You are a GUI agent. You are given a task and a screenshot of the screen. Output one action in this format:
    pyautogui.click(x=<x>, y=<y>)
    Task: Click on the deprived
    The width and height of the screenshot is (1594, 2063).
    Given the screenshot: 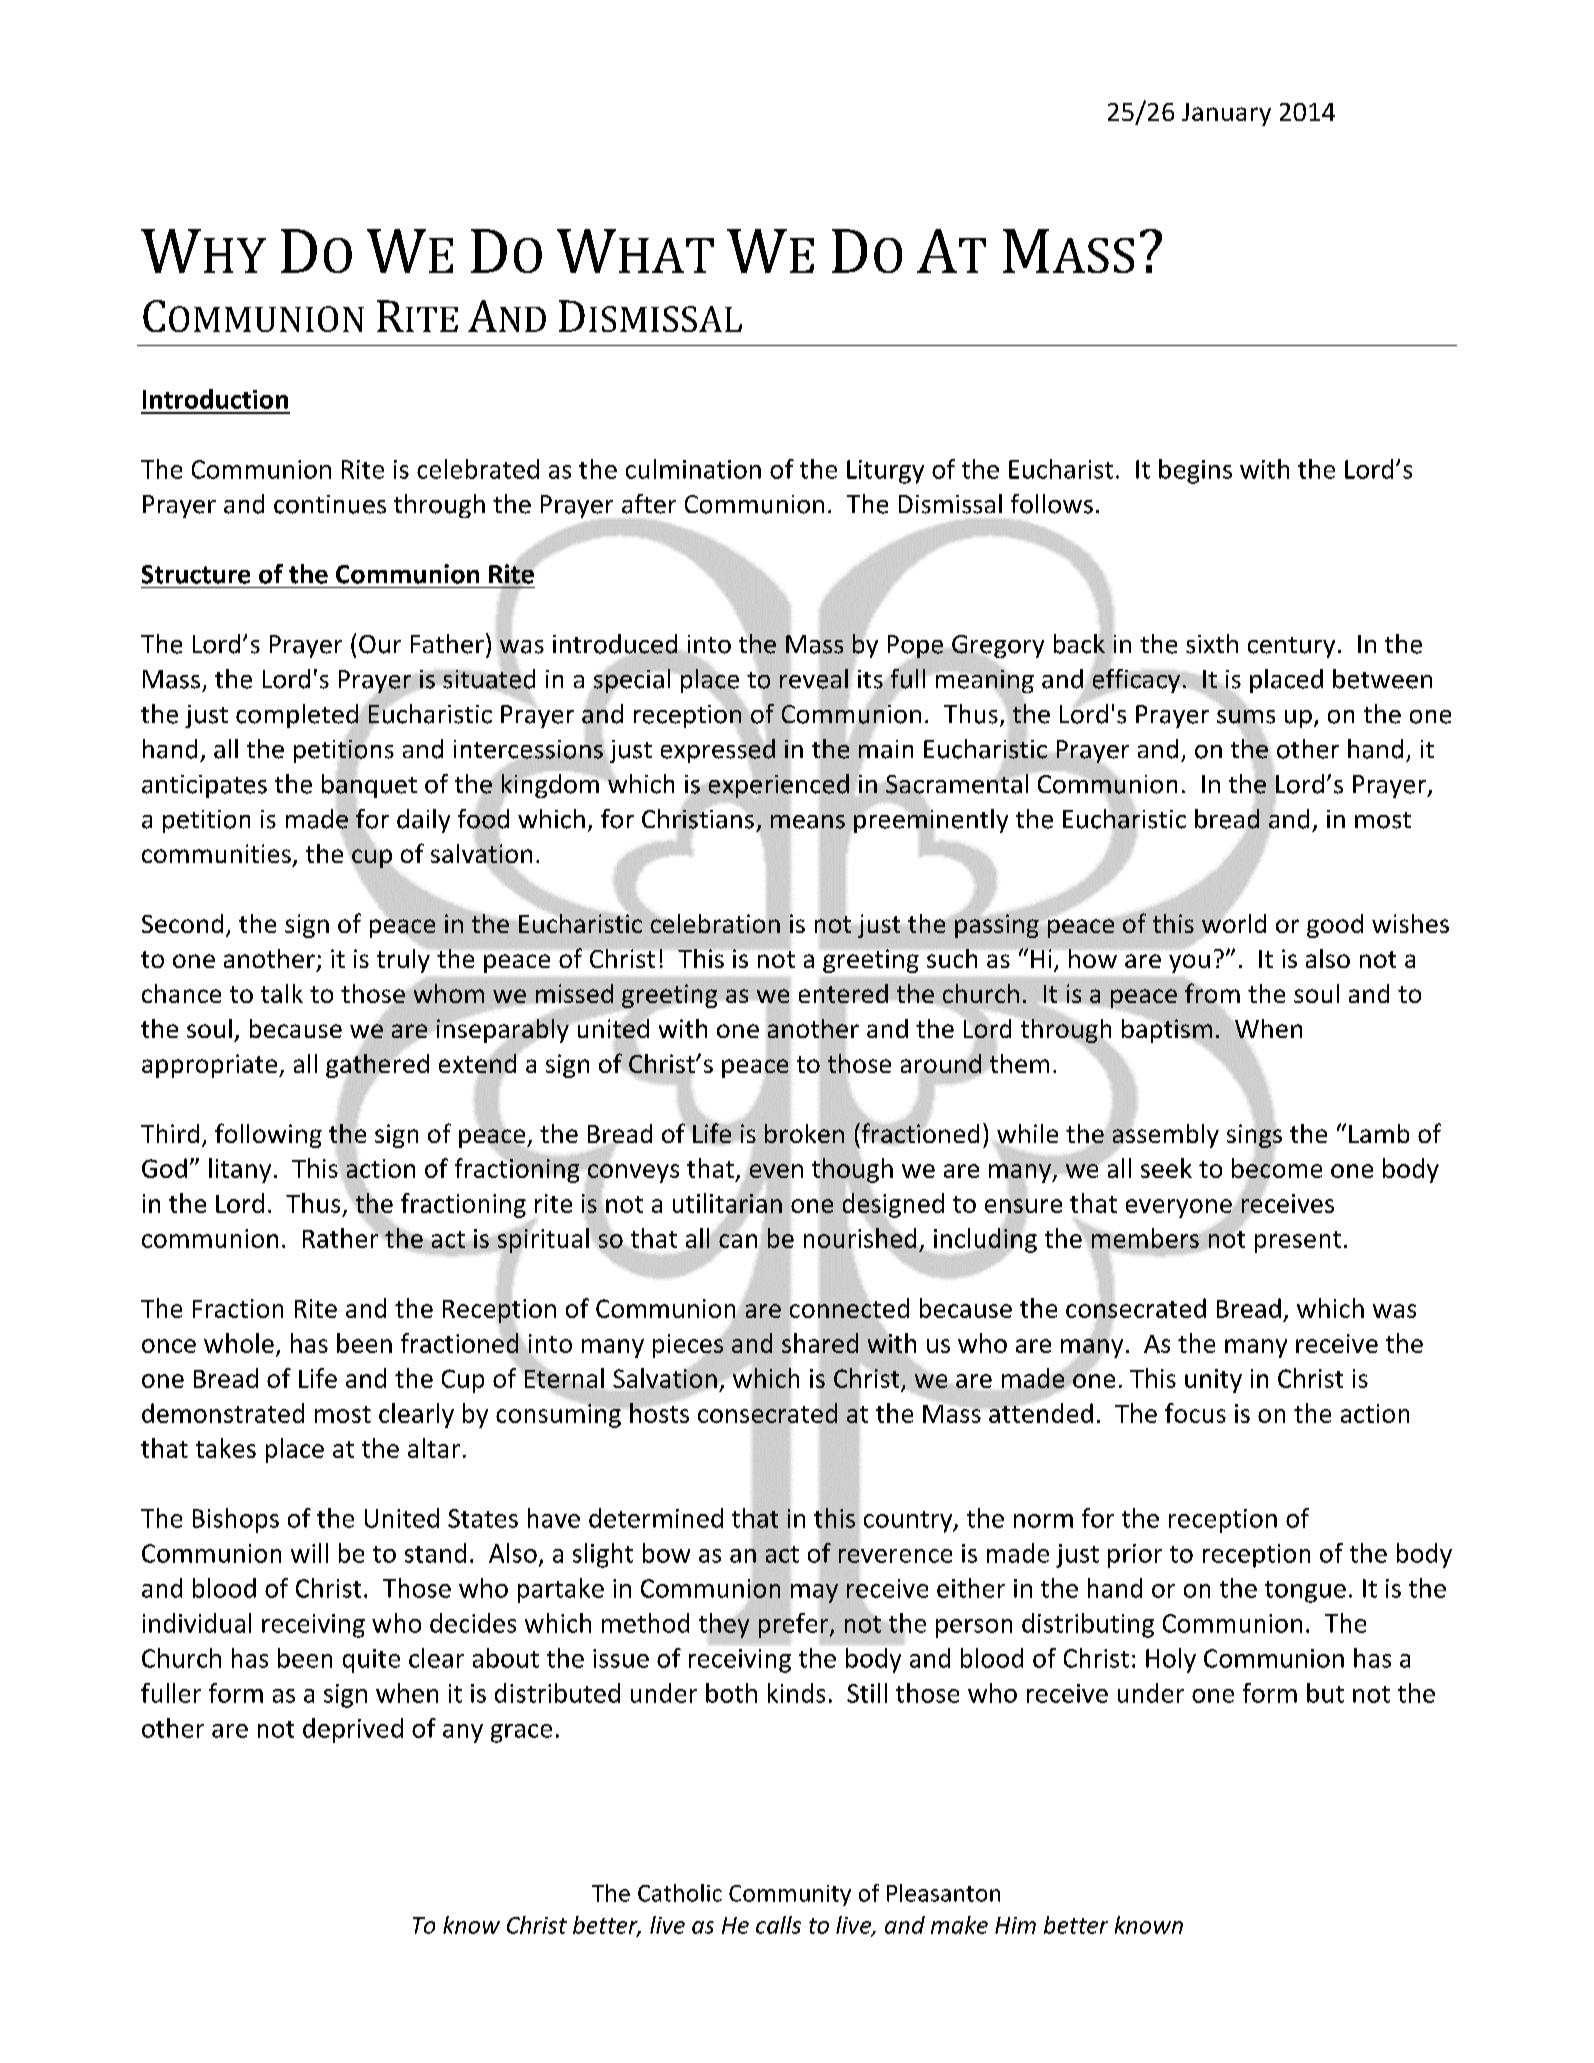 What is the action you would take?
    pyautogui.click(x=353, y=1730)
